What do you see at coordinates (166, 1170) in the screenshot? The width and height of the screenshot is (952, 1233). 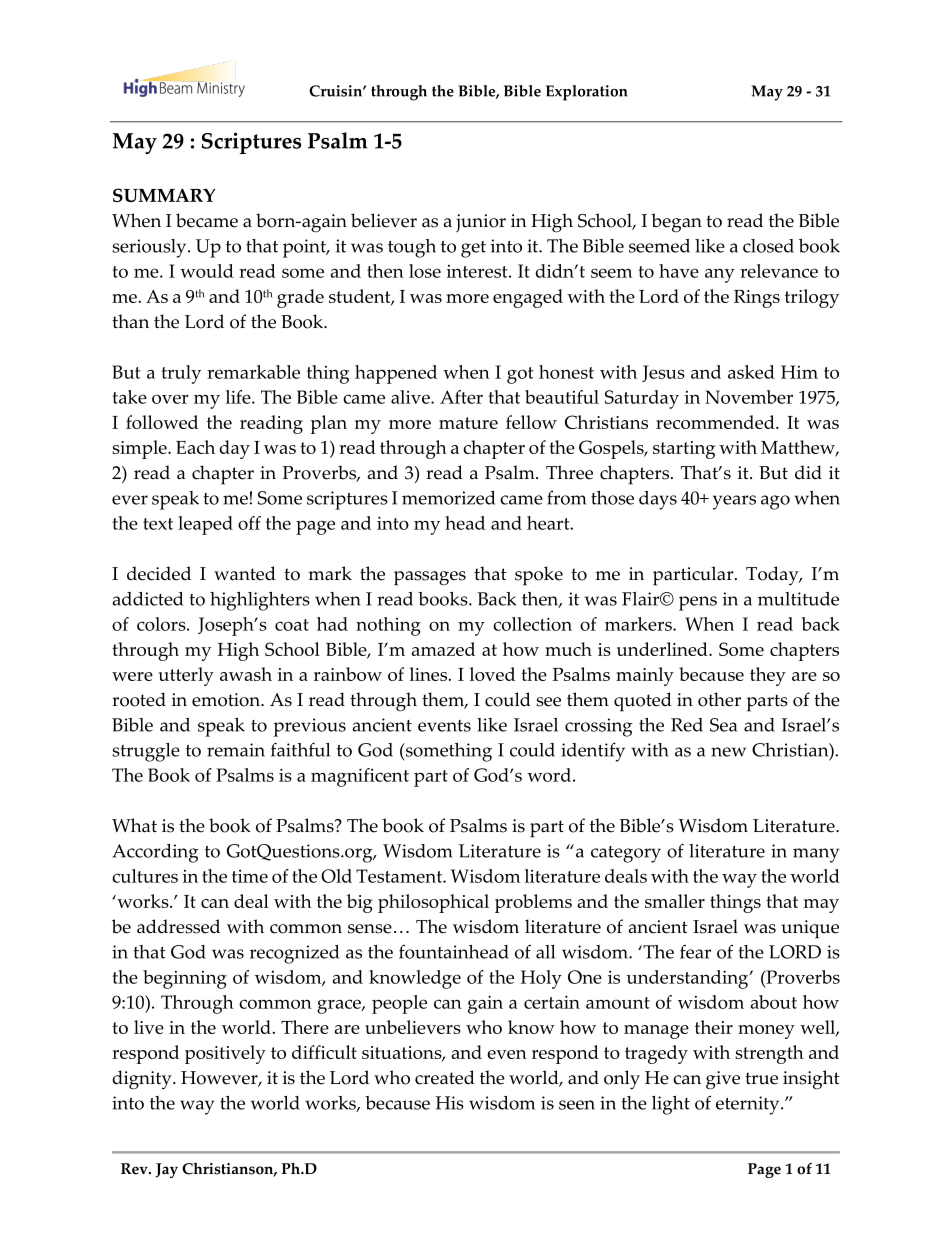 I see `Jay` at bounding box center [166, 1170].
